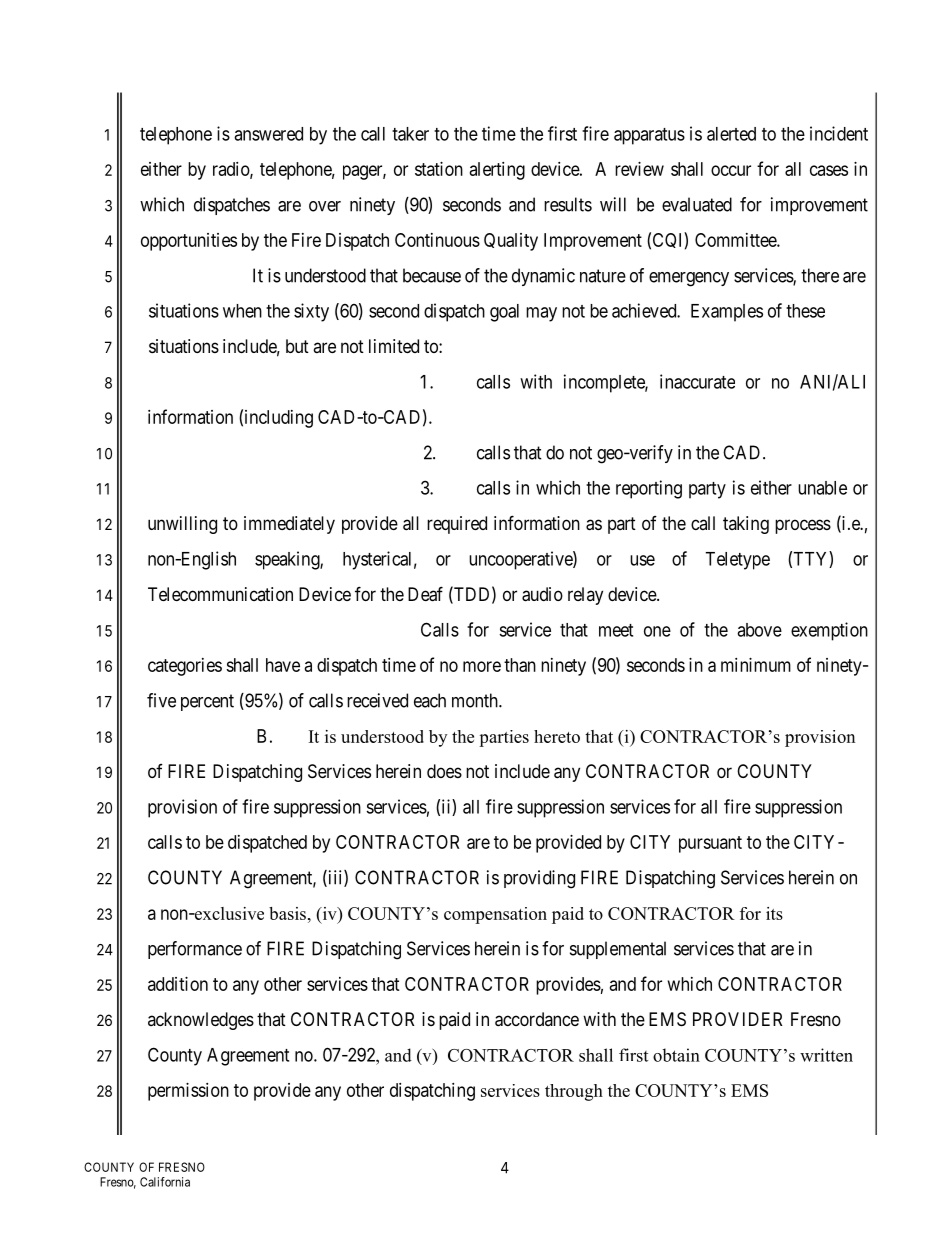 This screenshot has width=952, height=1233. What do you see at coordinates (289, 525) in the screenshot?
I see `immediately` at bounding box center [289, 525].
